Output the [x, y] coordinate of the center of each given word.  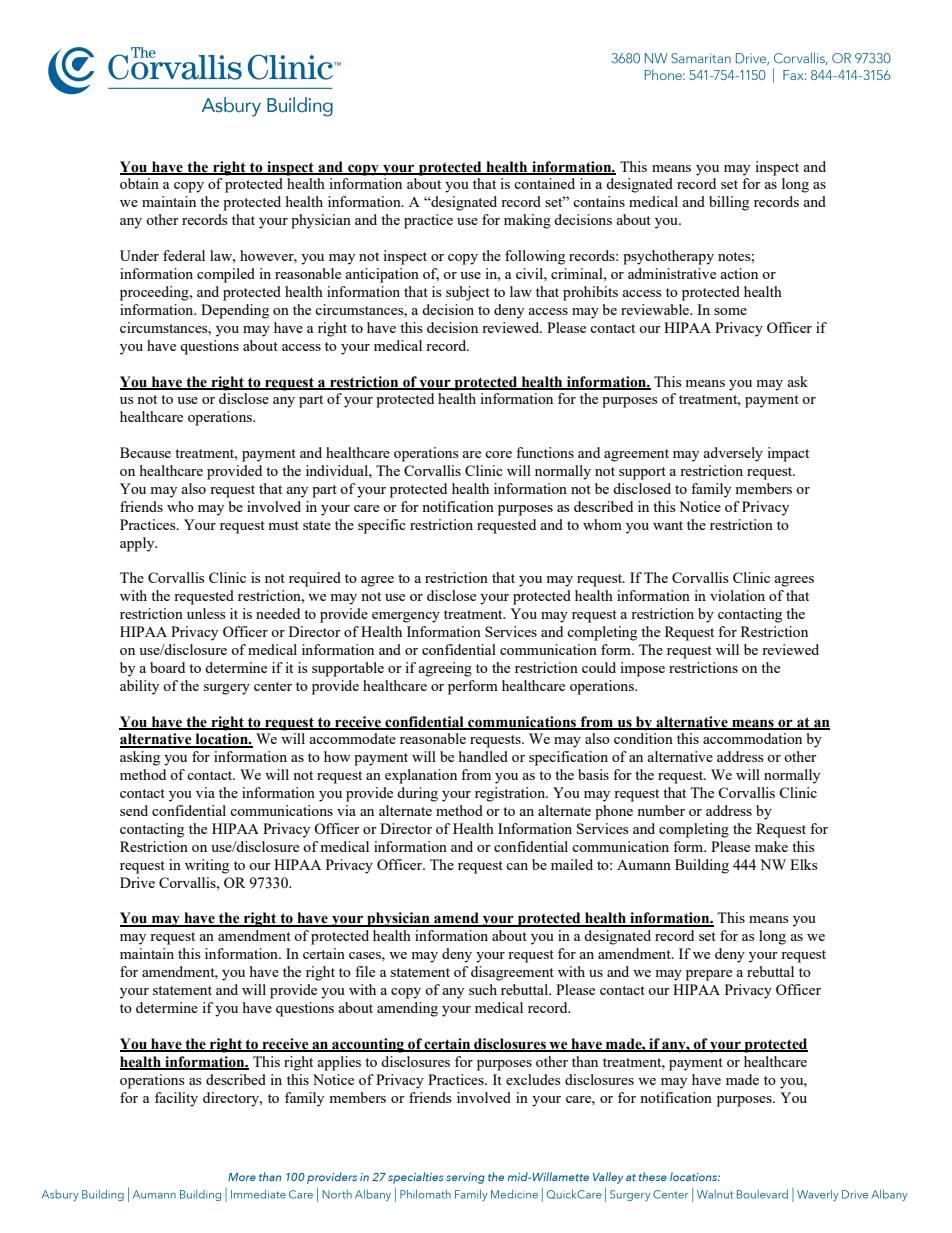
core [498, 454]
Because [145, 452]
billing [729, 203]
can [517, 866]
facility [176, 1099]
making [527, 221]
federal [184, 255]
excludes [533, 1079]
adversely [733, 454]
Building [702, 866]
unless [206, 613]
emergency [406, 617]
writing [207, 866]
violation [737, 595]
